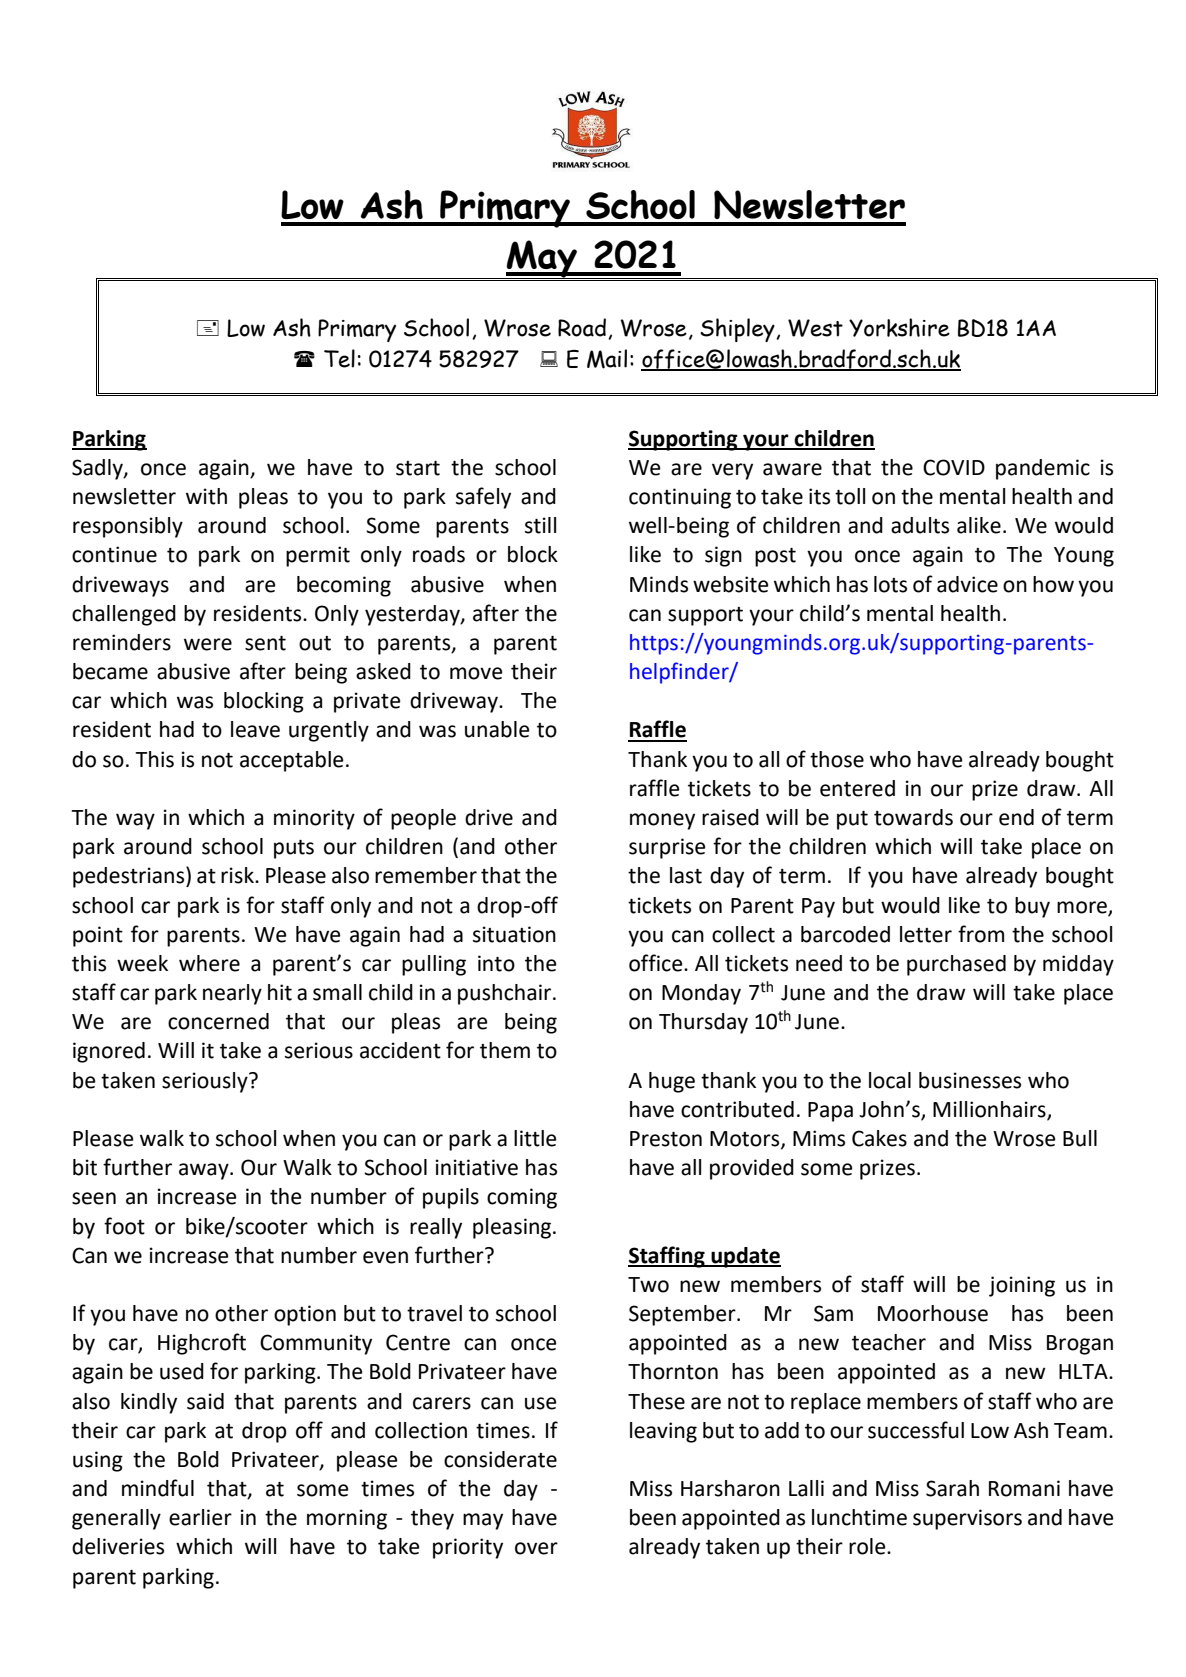  Describe the element at coordinates (981, 934) in the document. I see `from` at that location.
